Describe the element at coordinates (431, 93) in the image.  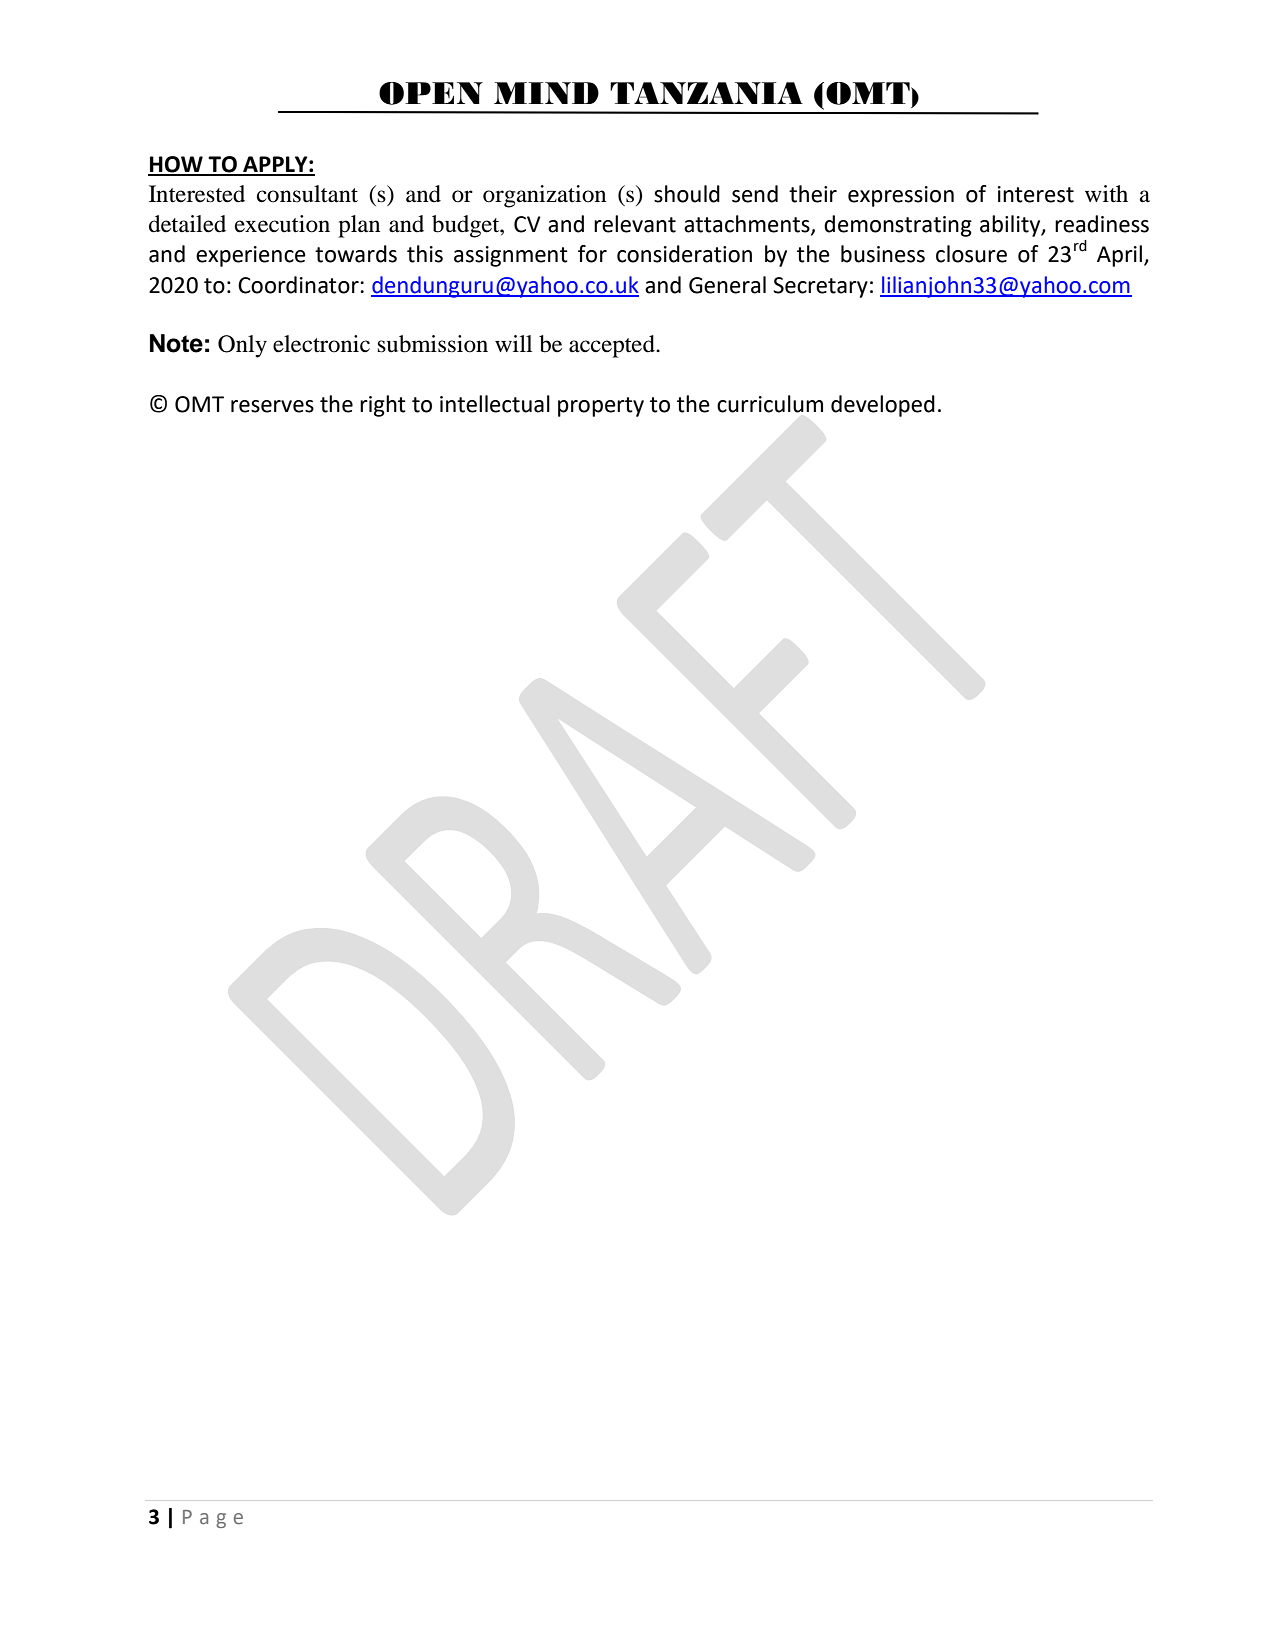
I see `OPEN` at that location.
